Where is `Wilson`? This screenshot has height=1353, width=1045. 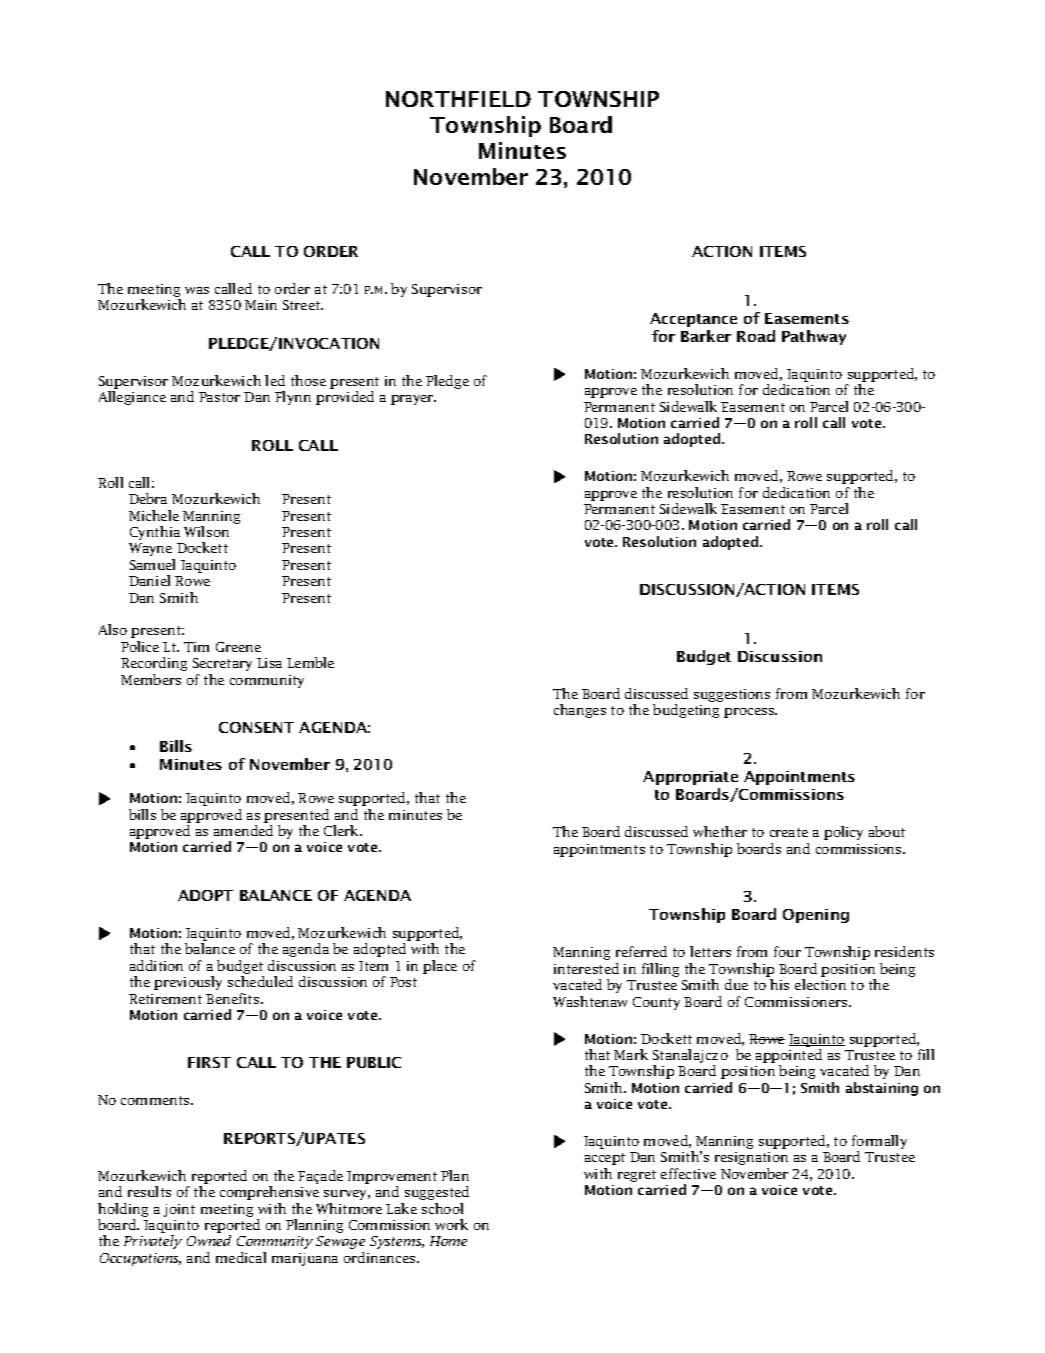
Wilson is located at coordinates (206, 531).
